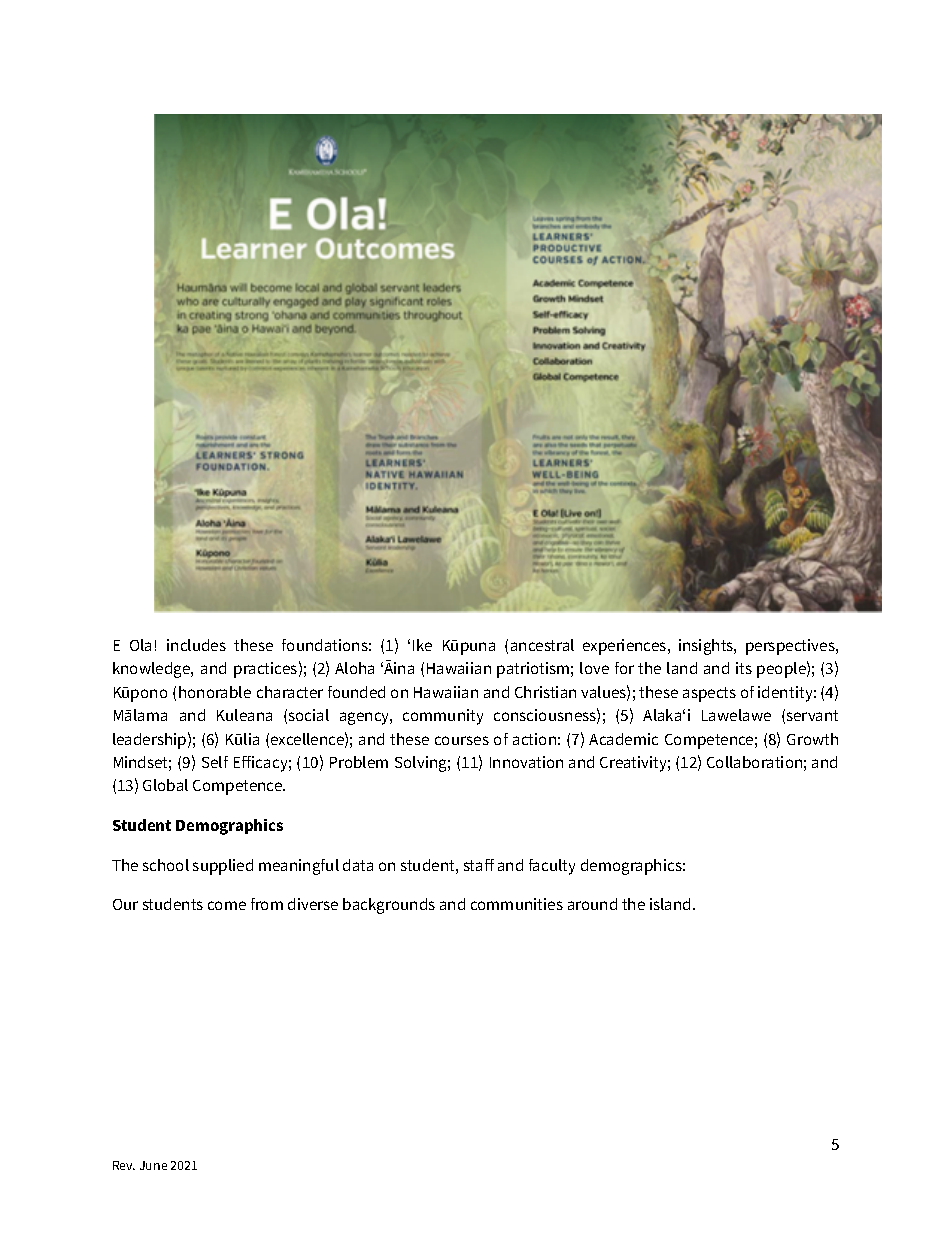 The height and width of the screenshot is (1233, 952). Describe the element at coordinates (227, 905) in the screenshot. I see `come` at that location.
